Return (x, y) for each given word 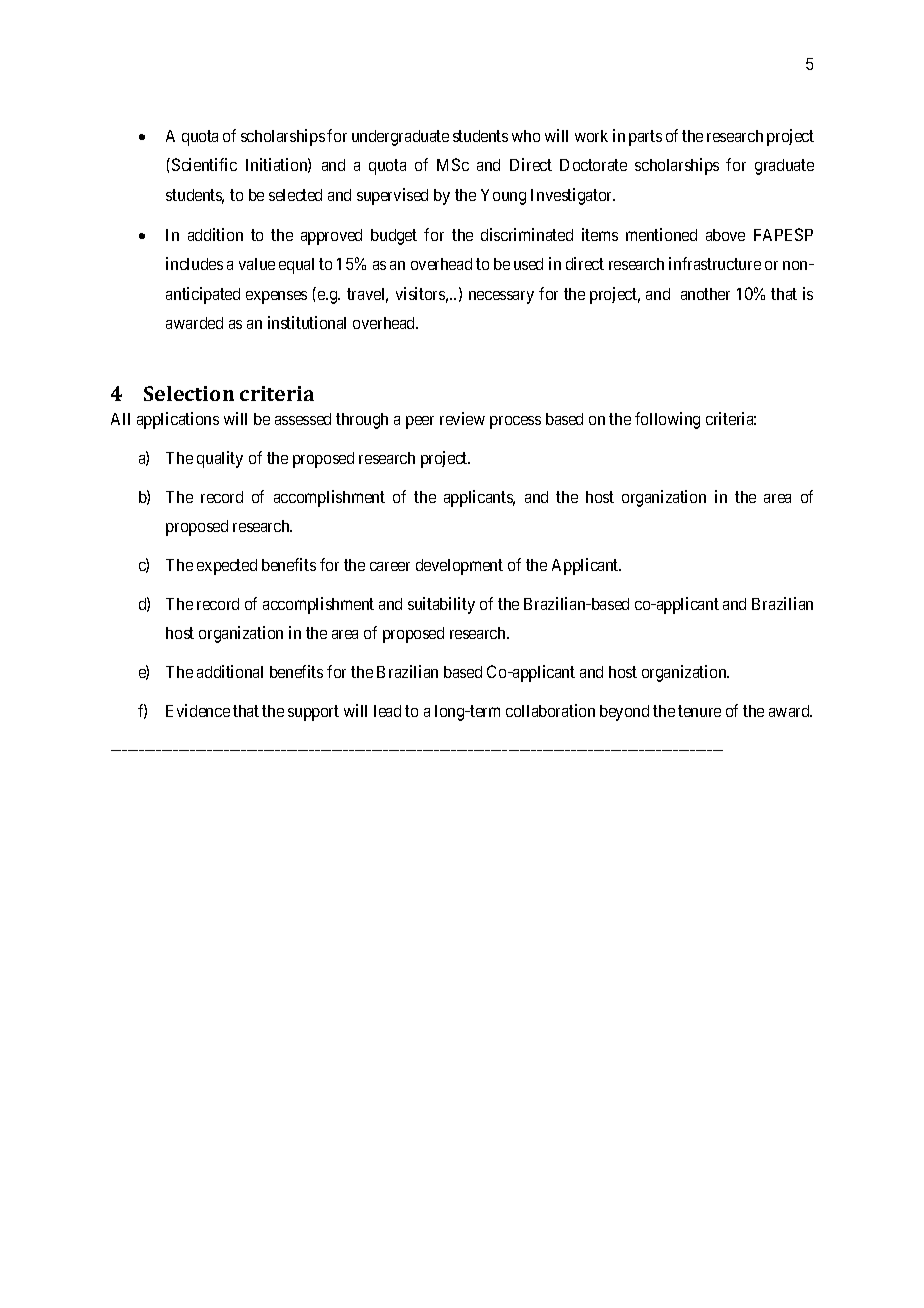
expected (227, 567)
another (705, 294)
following (667, 420)
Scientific (204, 164)
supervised (392, 196)
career (390, 566)
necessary (501, 297)
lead (387, 711)
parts (645, 138)
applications (178, 420)
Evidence (198, 710)
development (459, 567)
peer (420, 422)
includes (194, 263)
